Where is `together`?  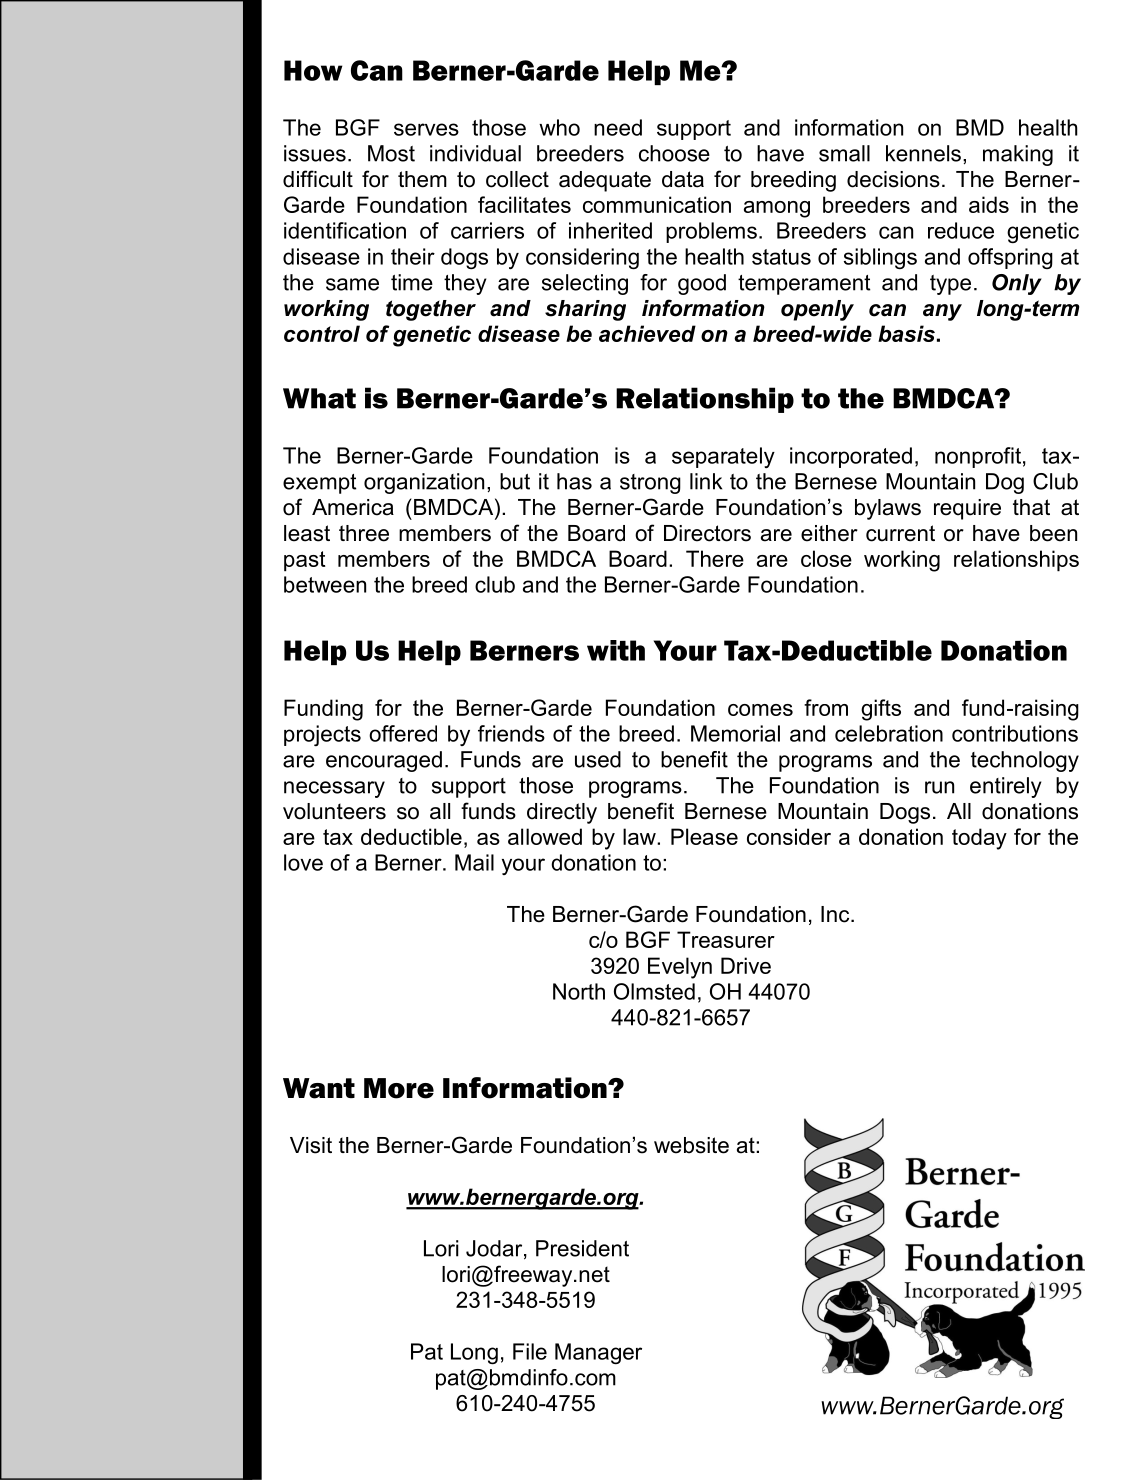 together is located at coordinates (431, 310).
